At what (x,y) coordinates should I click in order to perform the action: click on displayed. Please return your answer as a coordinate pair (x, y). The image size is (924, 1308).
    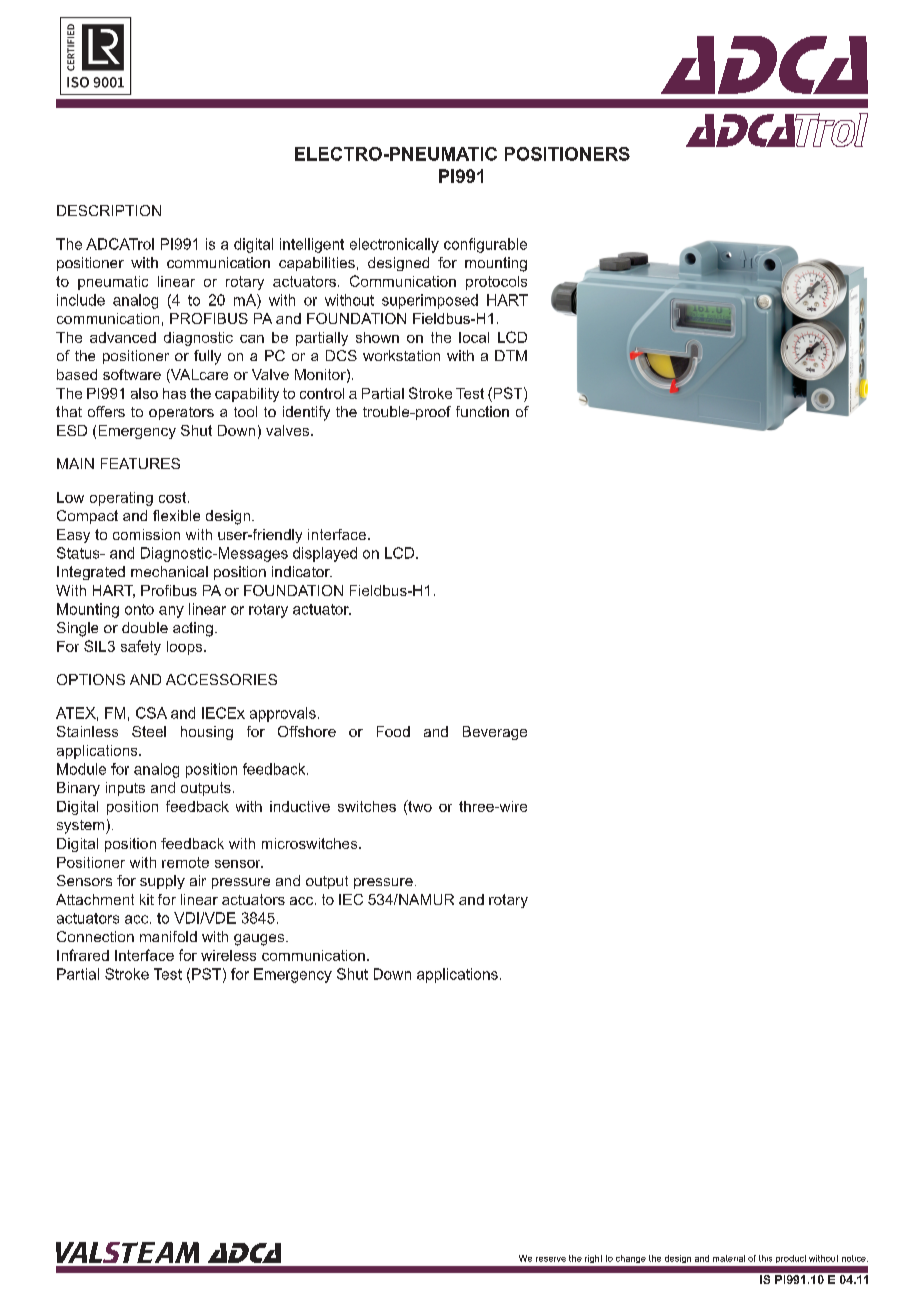
    Looking at the image, I should click on (325, 554).
